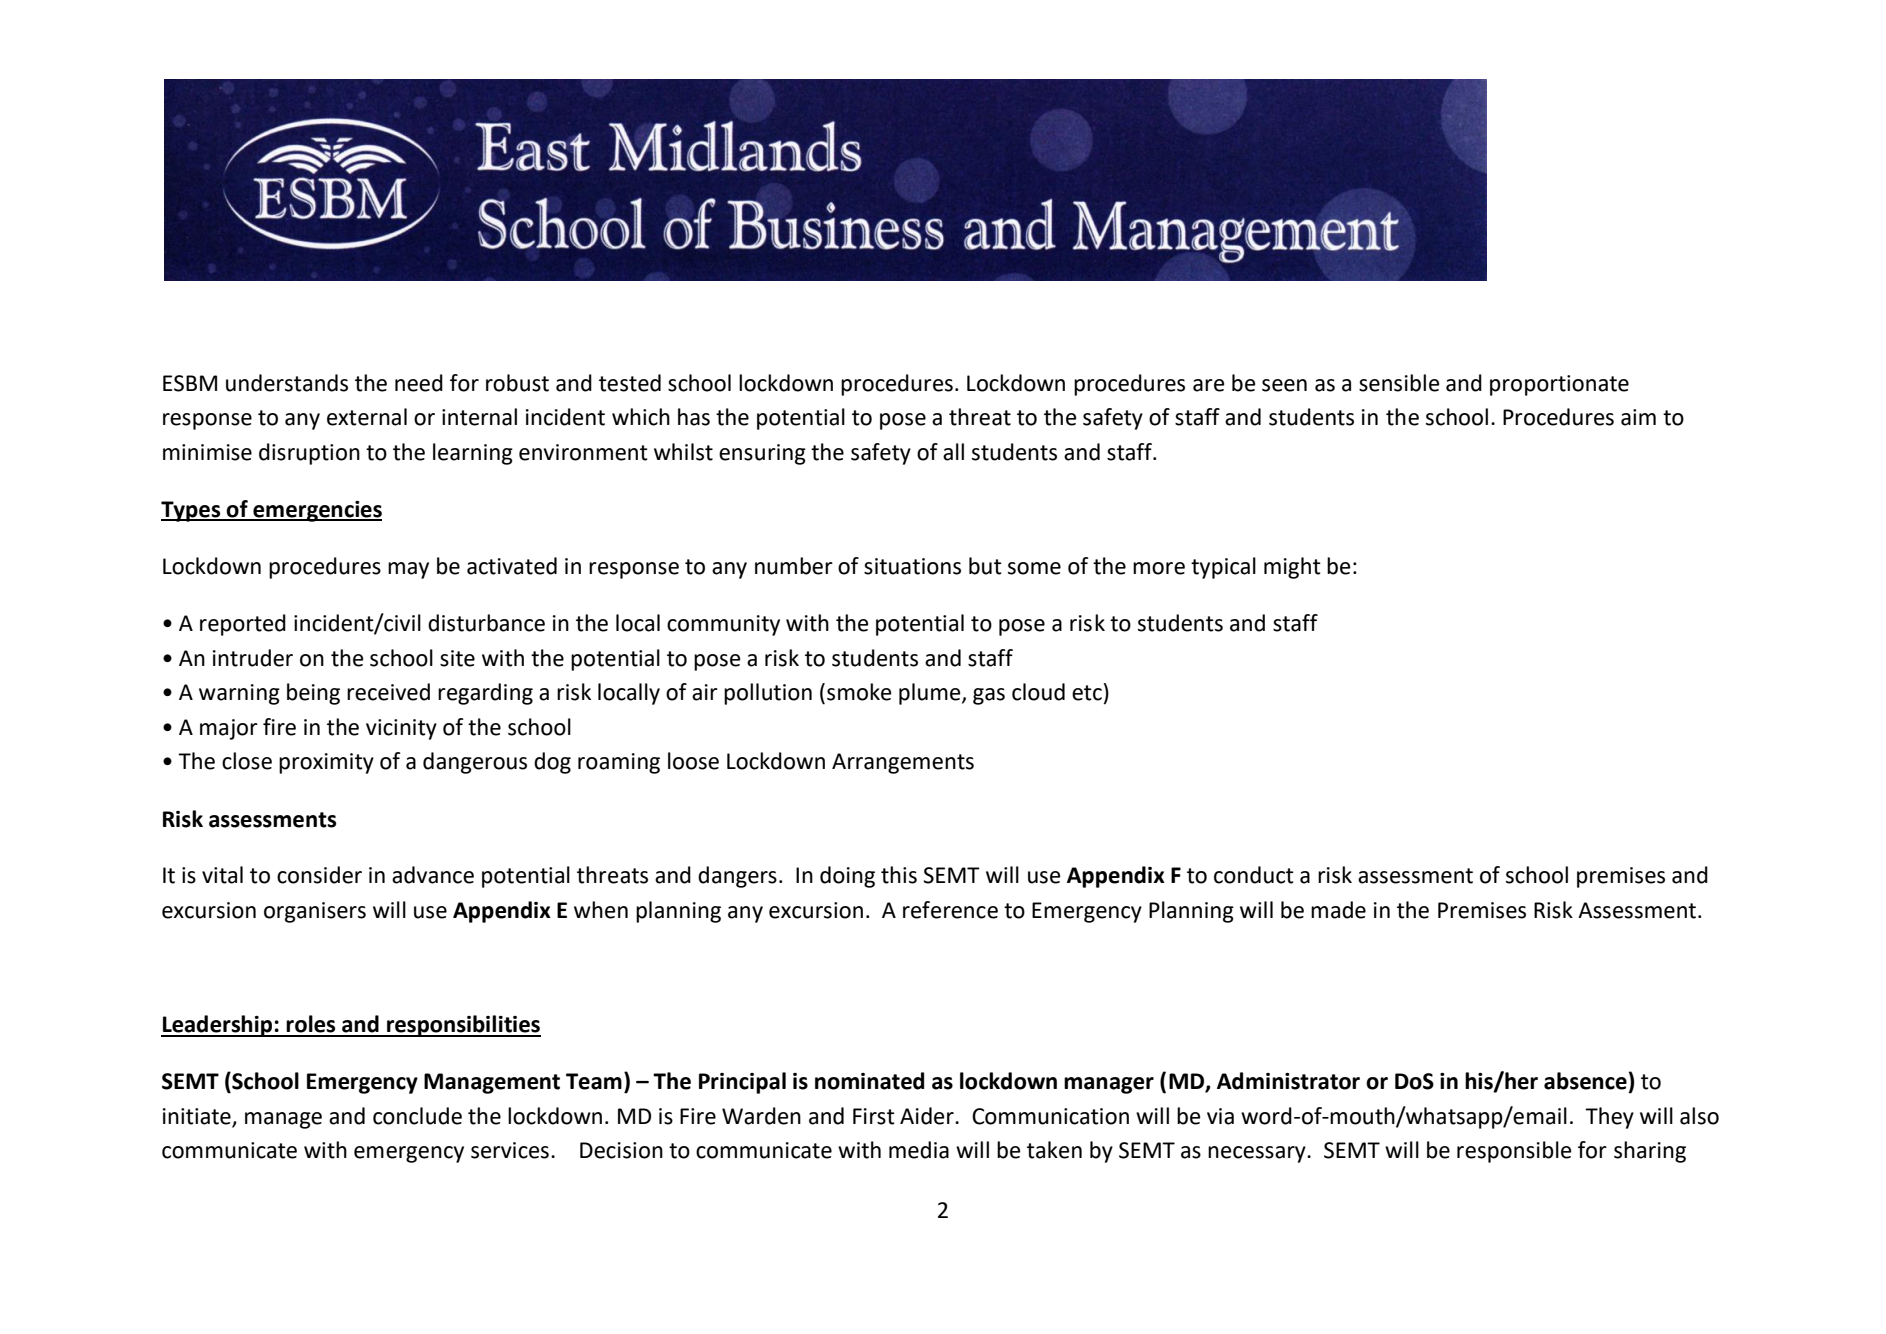 This document has height=1334, width=1886. What do you see at coordinates (319, 875) in the document?
I see `consider` at bounding box center [319, 875].
